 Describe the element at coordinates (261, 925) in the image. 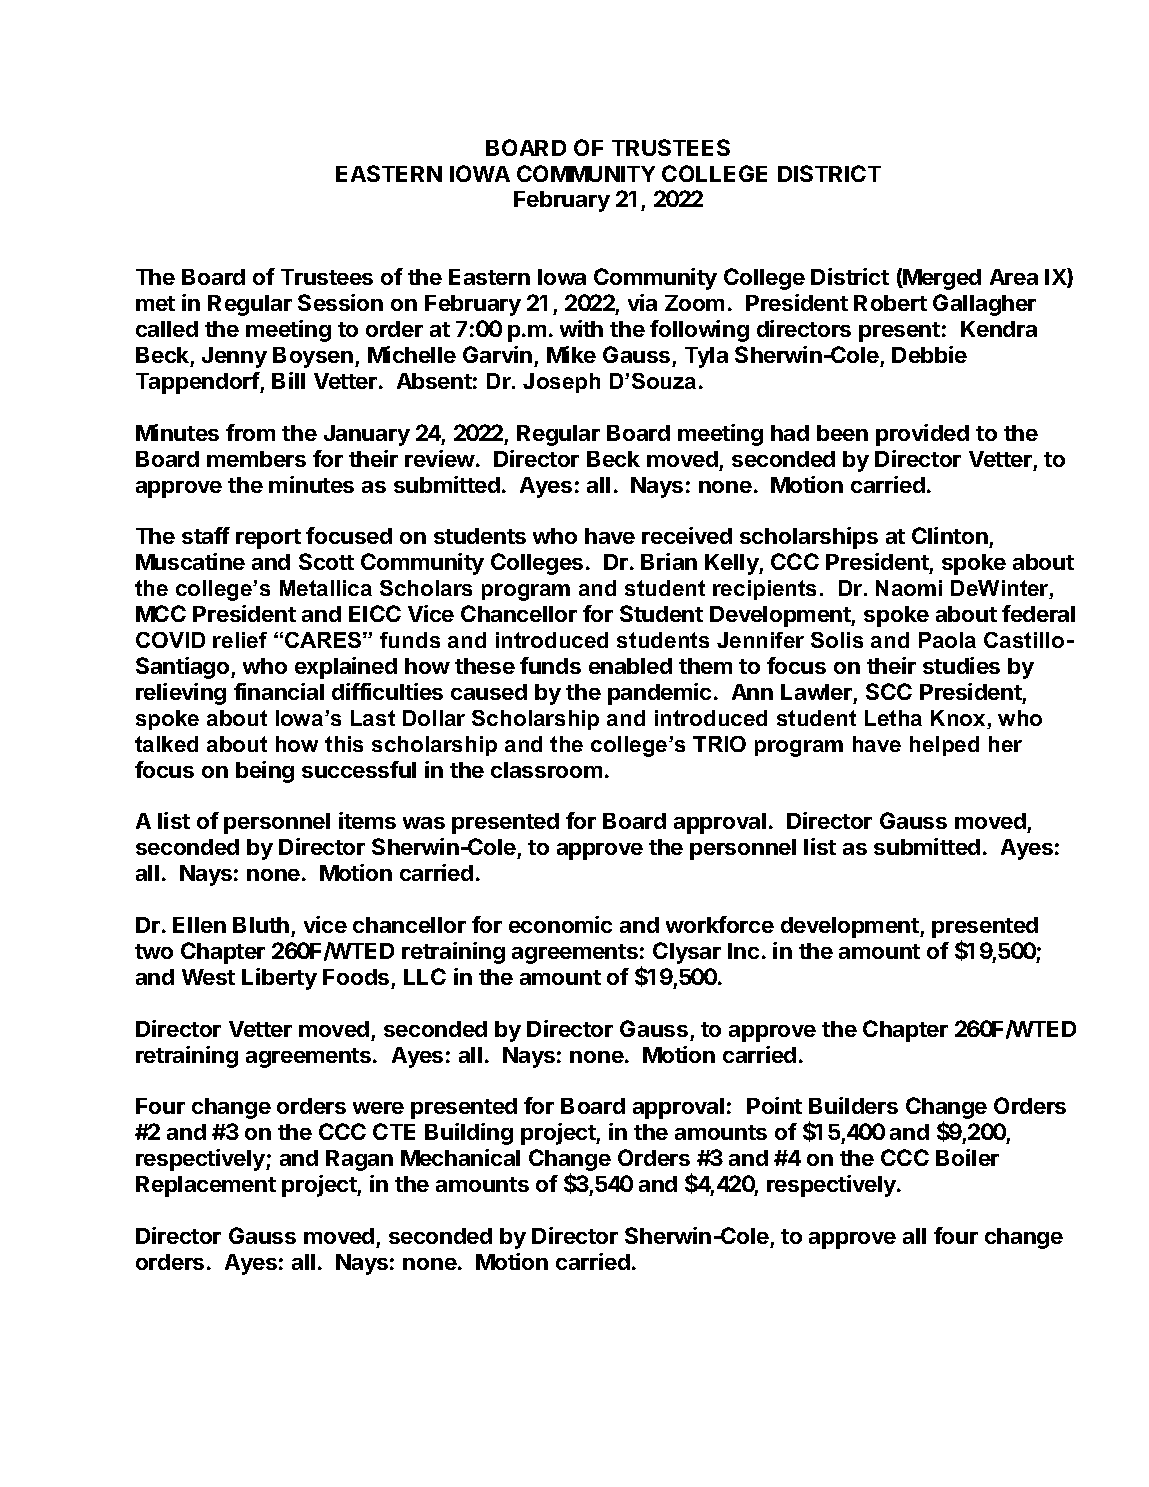

I see `Bluth` at that location.
